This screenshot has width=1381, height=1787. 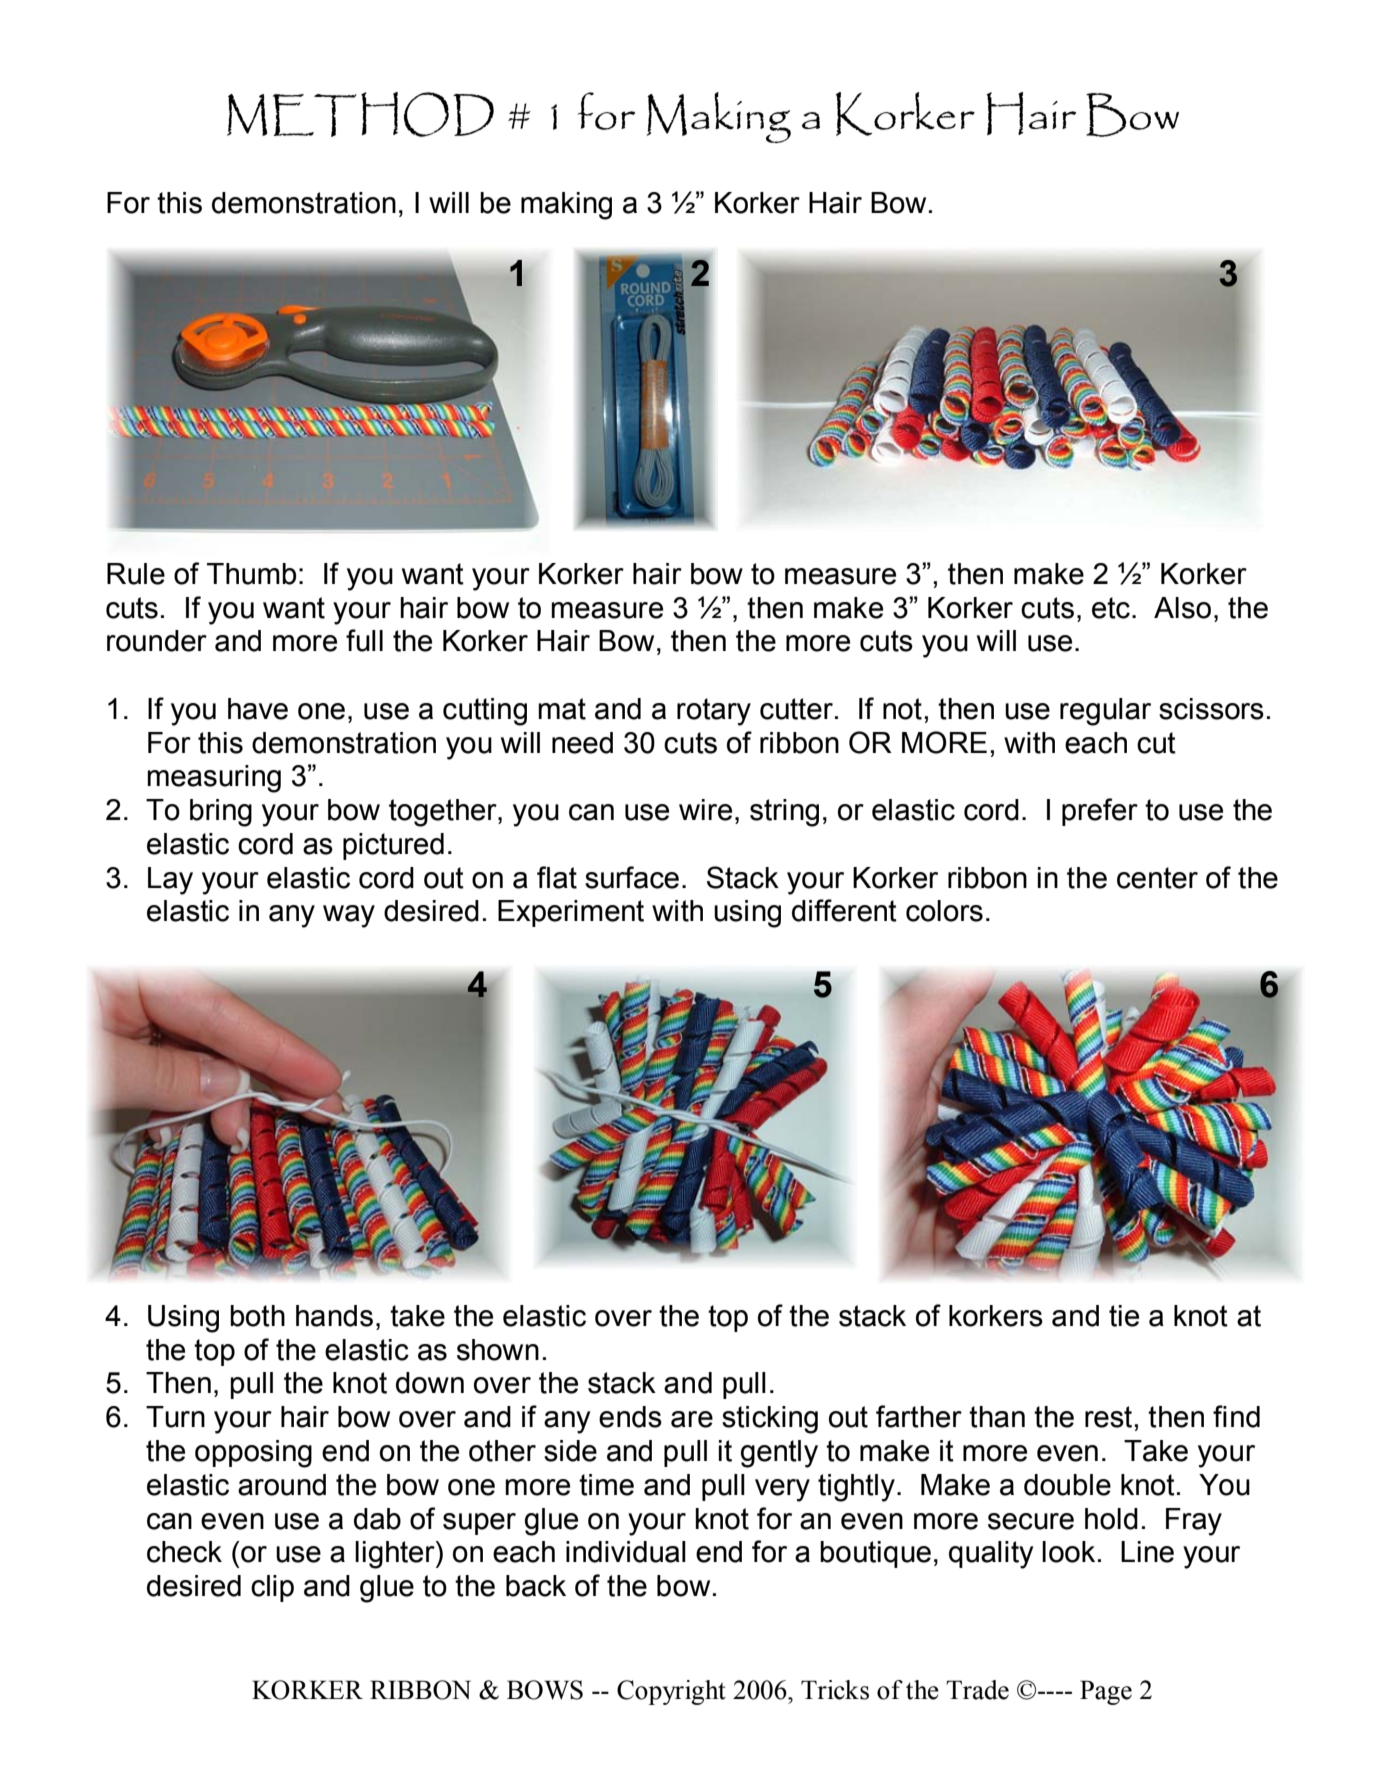 What do you see at coordinates (1106, 1692) in the screenshot?
I see `Page` at bounding box center [1106, 1692].
